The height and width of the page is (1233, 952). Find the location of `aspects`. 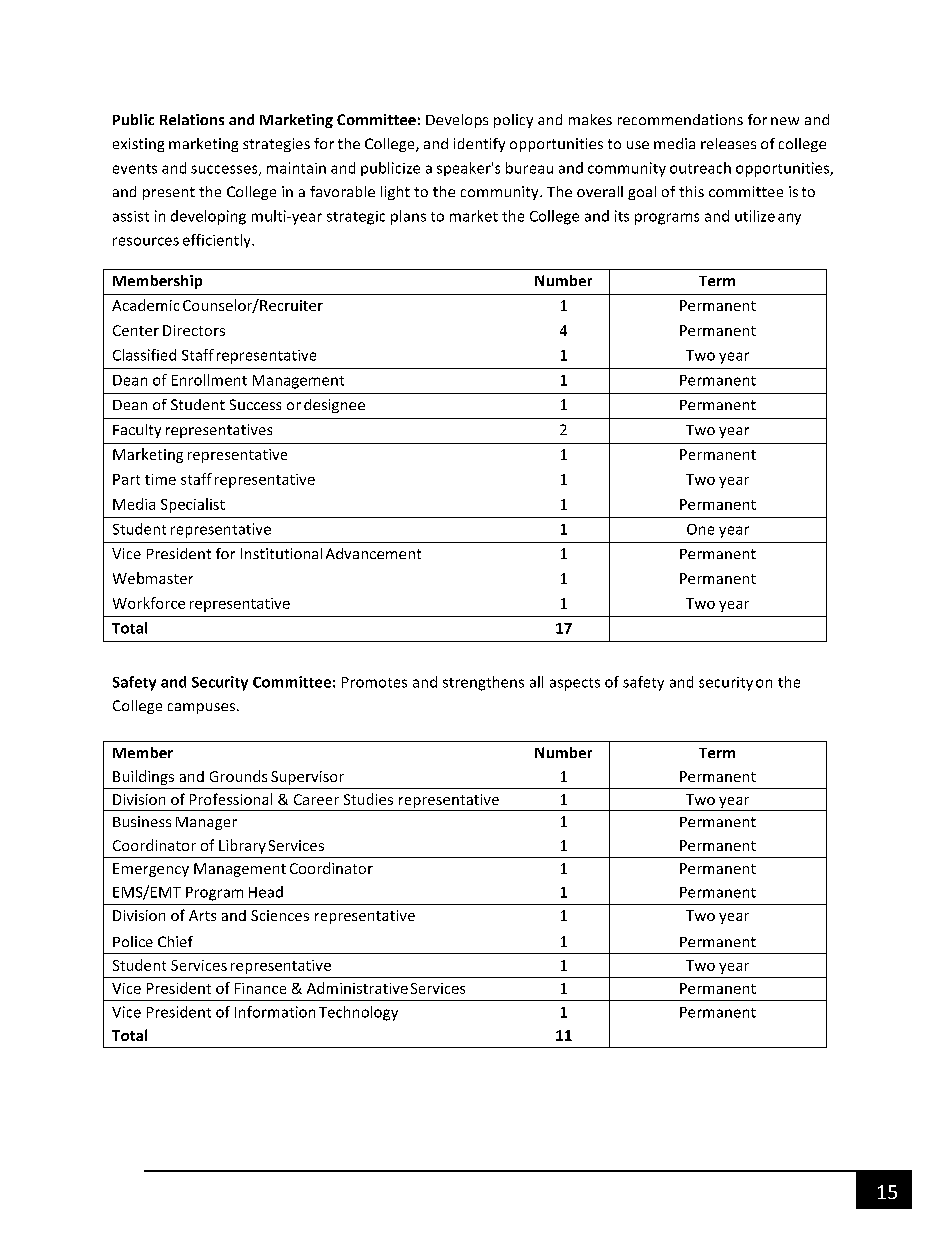

aspects is located at coordinates (575, 684).
